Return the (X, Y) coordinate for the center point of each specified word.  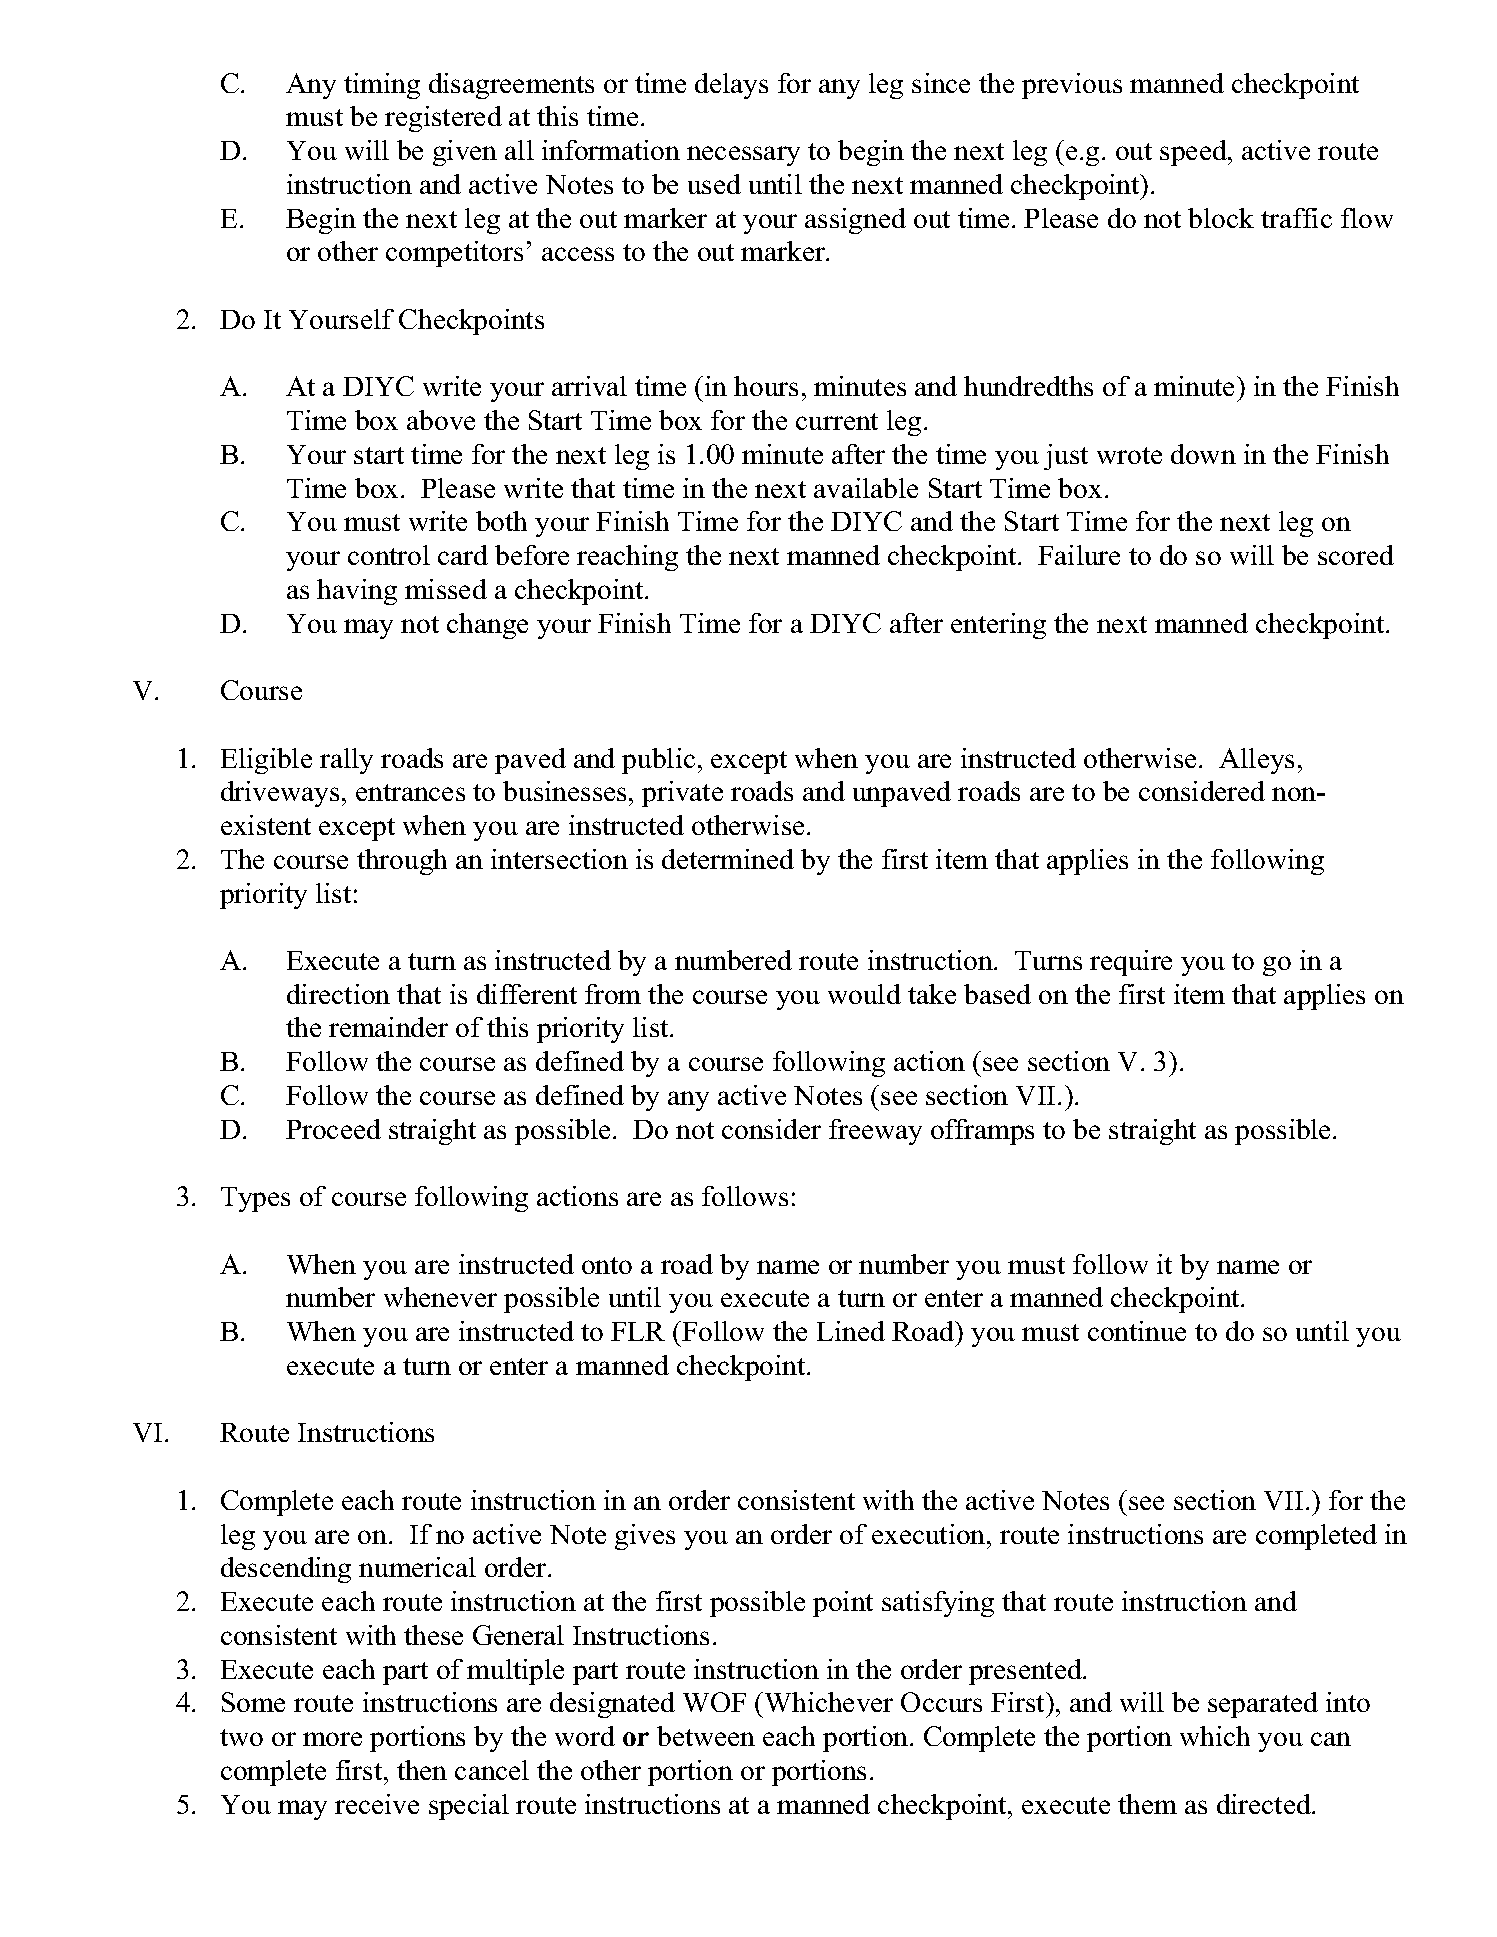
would (864, 994)
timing (382, 86)
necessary (743, 156)
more (332, 1739)
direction (338, 994)
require (1131, 963)
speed (1194, 153)
